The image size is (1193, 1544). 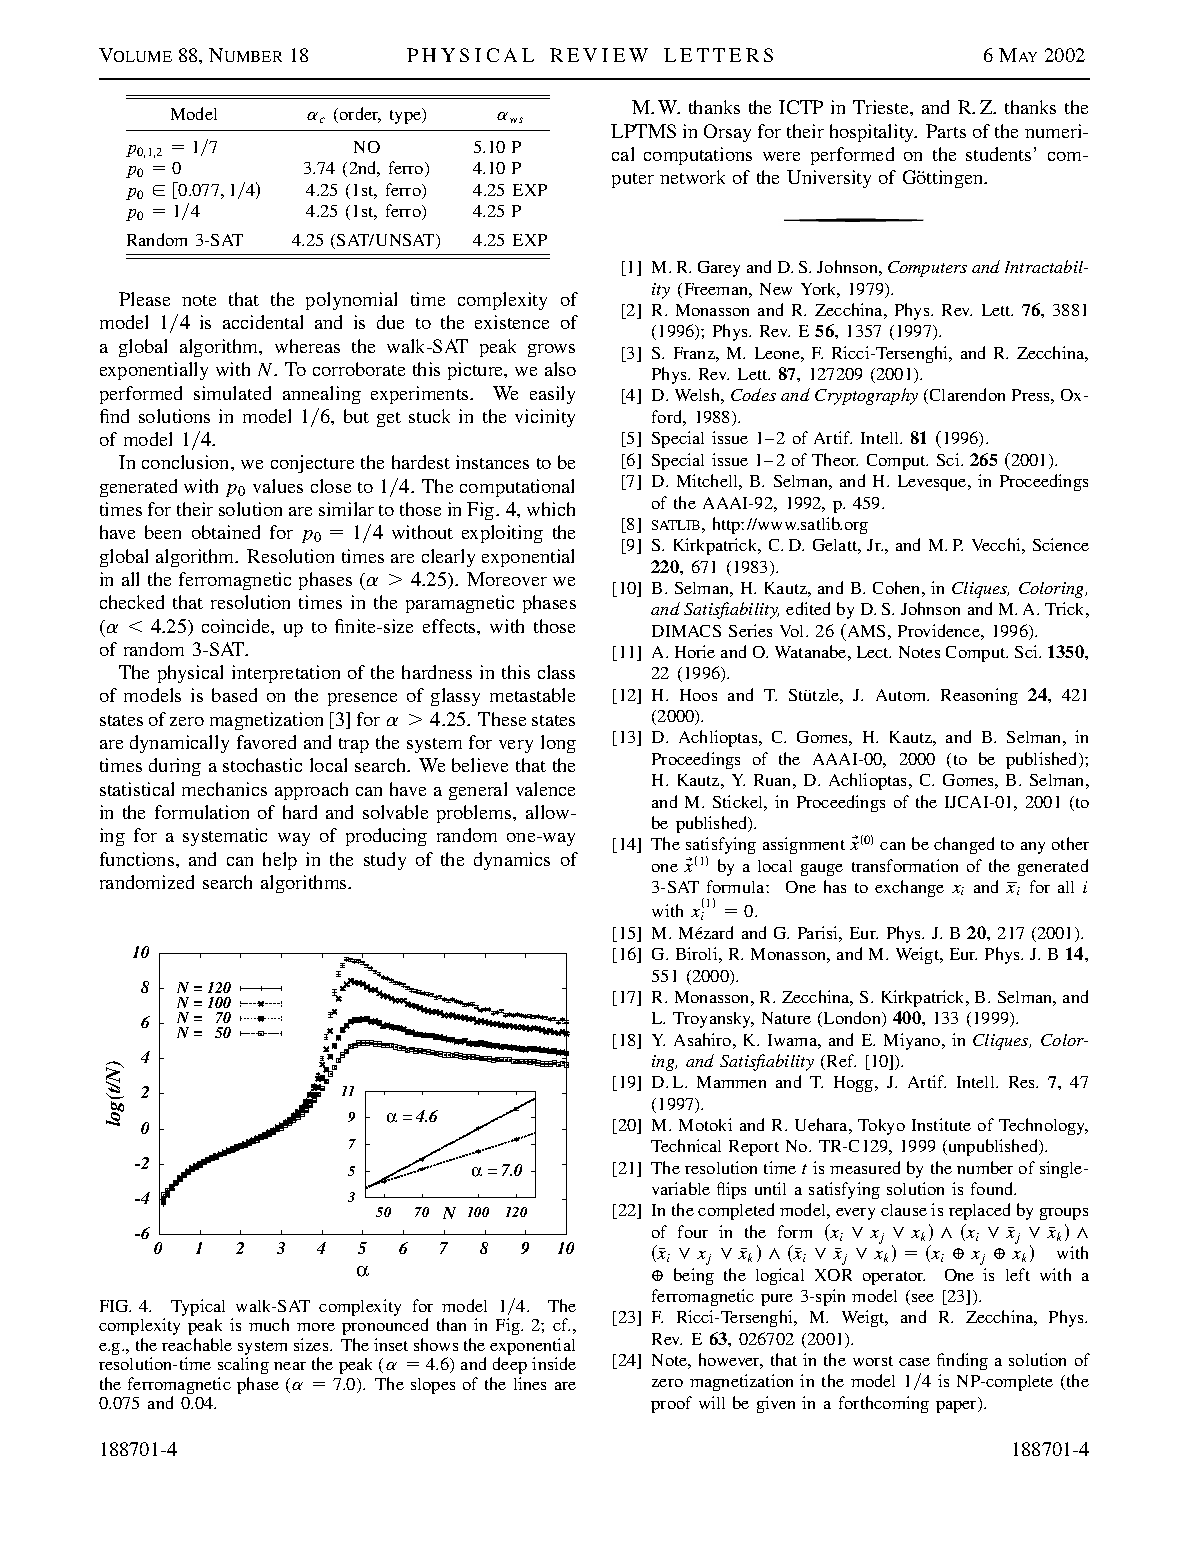 I want to click on were, so click(x=781, y=156).
